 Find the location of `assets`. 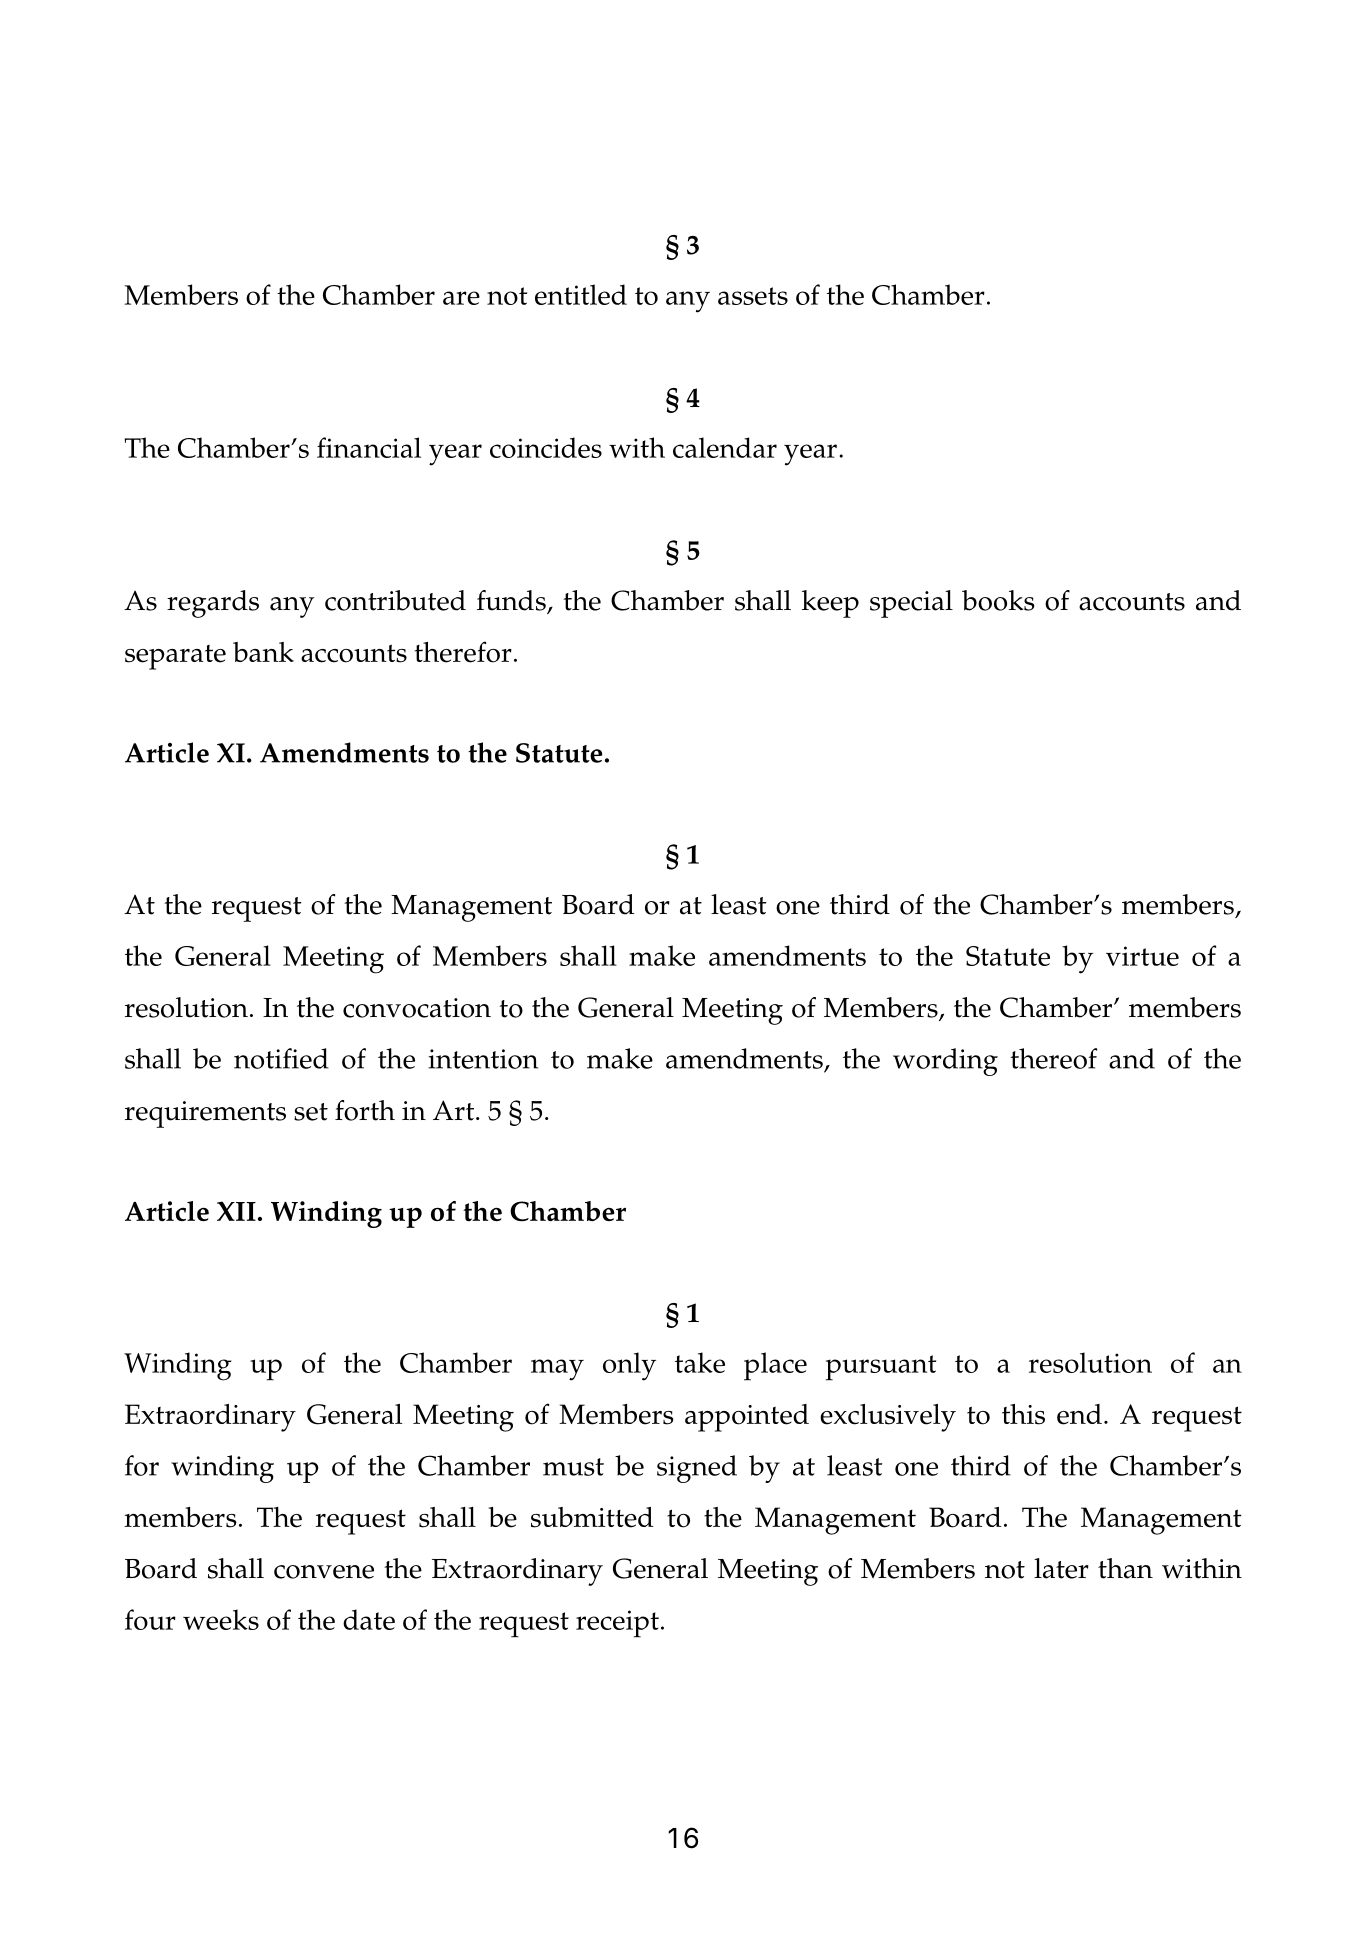

assets is located at coordinates (753, 296).
